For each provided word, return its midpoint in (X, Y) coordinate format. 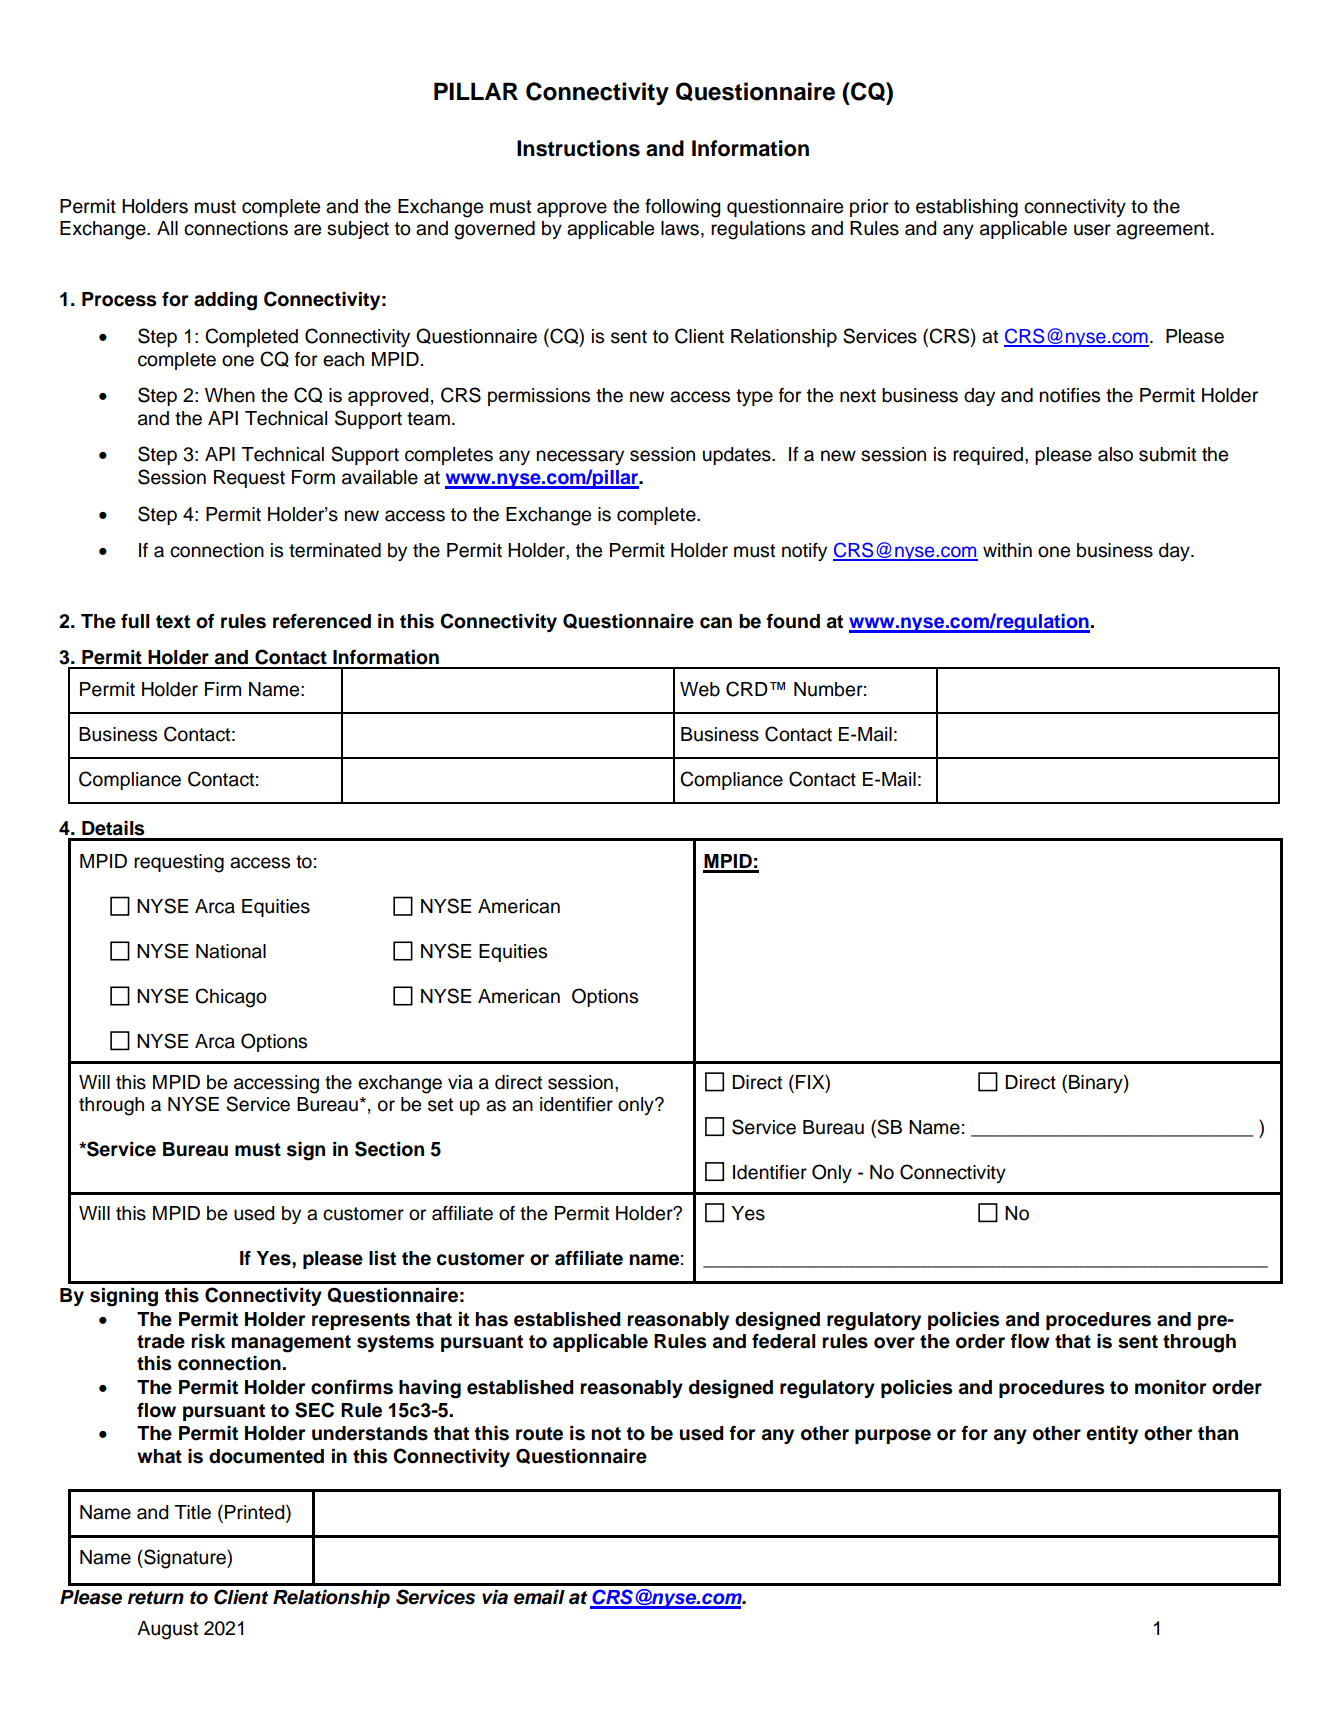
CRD (747, 689)
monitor (1171, 1387)
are (307, 230)
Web (700, 689)
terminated (335, 550)
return (156, 1598)
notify (804, 552)
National (231, 951)
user (1092, 230)
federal (784, 1341)
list (382, 1258)
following (682, 208)
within (1007, 550)
